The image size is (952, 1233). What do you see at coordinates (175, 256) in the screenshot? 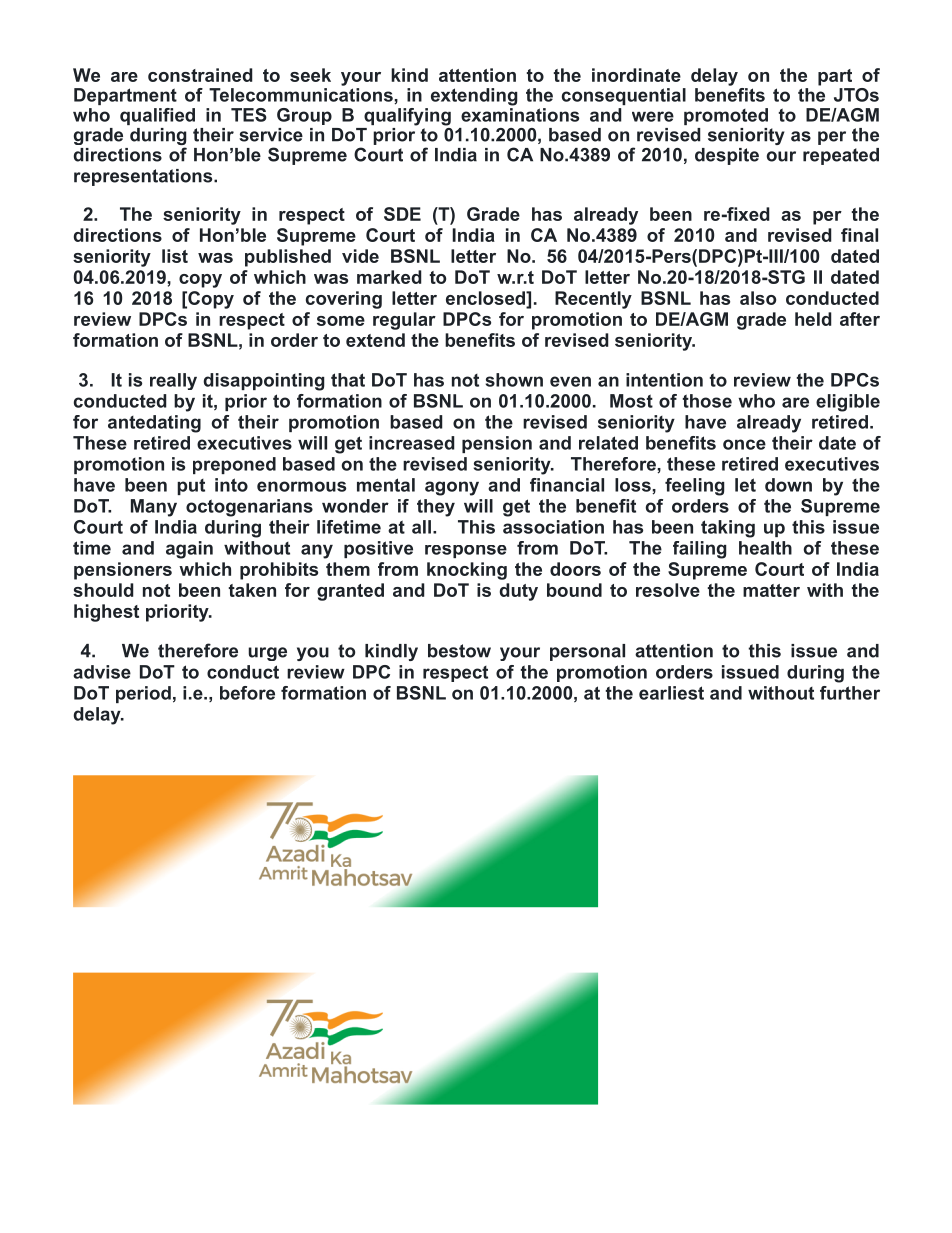
I see `list` at bounding box center [175, 256].
